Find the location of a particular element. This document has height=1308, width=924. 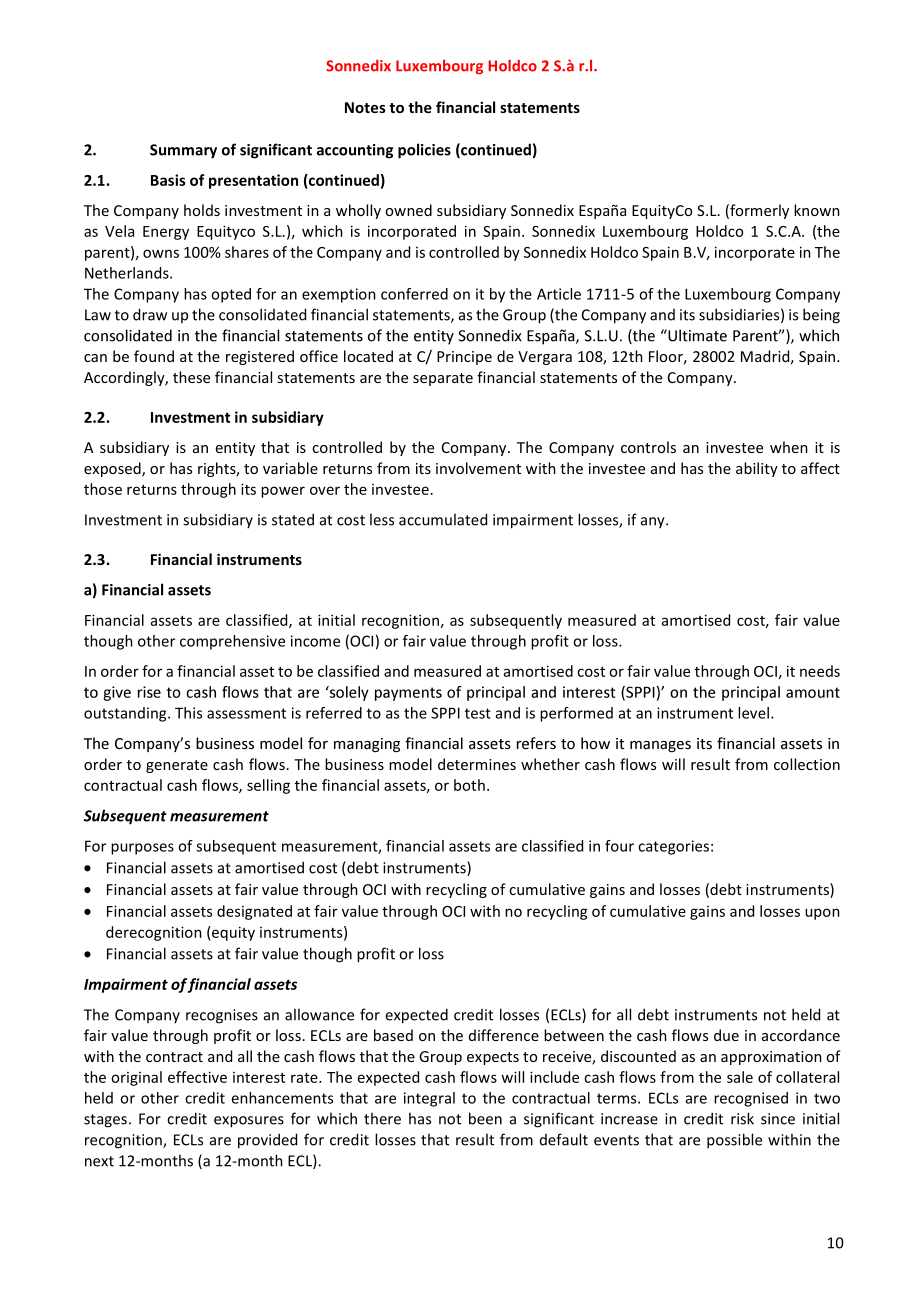

policies is located at coordinates (424, 151).
